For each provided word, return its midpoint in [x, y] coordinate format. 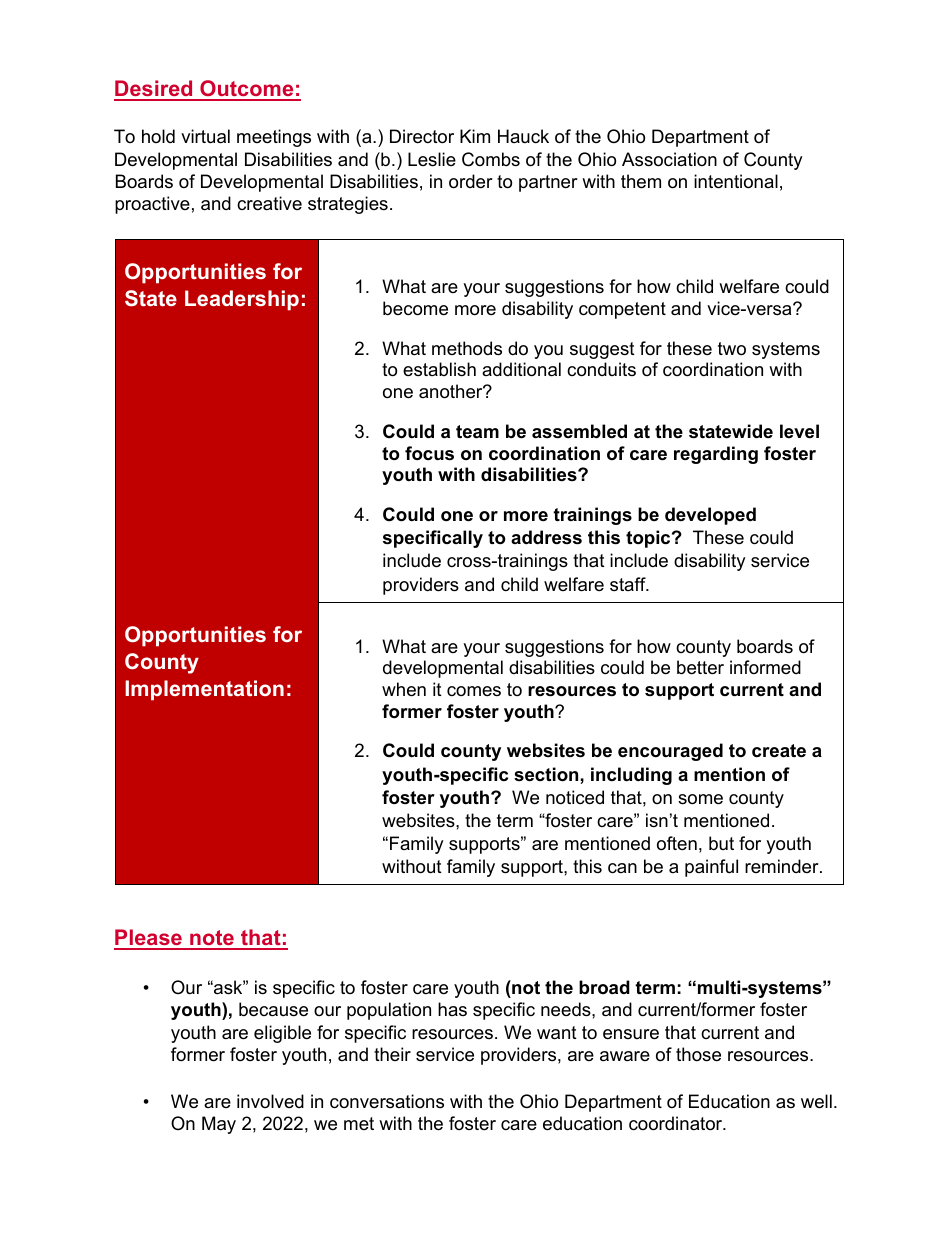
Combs [491, 159]
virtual [205, 136]
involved [270, 1101]
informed [765, 667]
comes [474, 691]
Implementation [204, 690]
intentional [736, 181]
